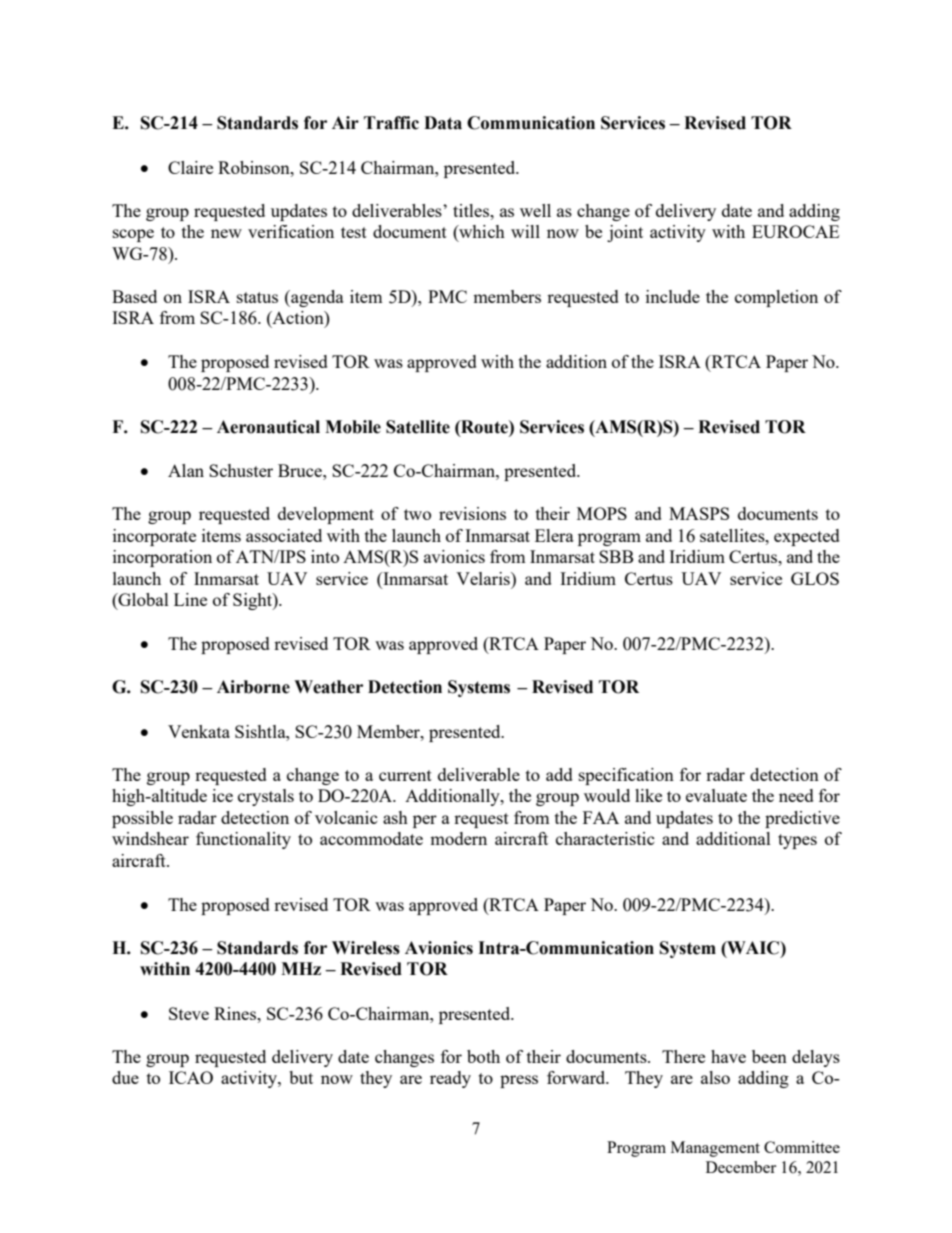 The image size is (952, 1233). What do you see at coordinates (472, 513) in the screenshot?
I see `revisions` at bounding box center [472, 513].
